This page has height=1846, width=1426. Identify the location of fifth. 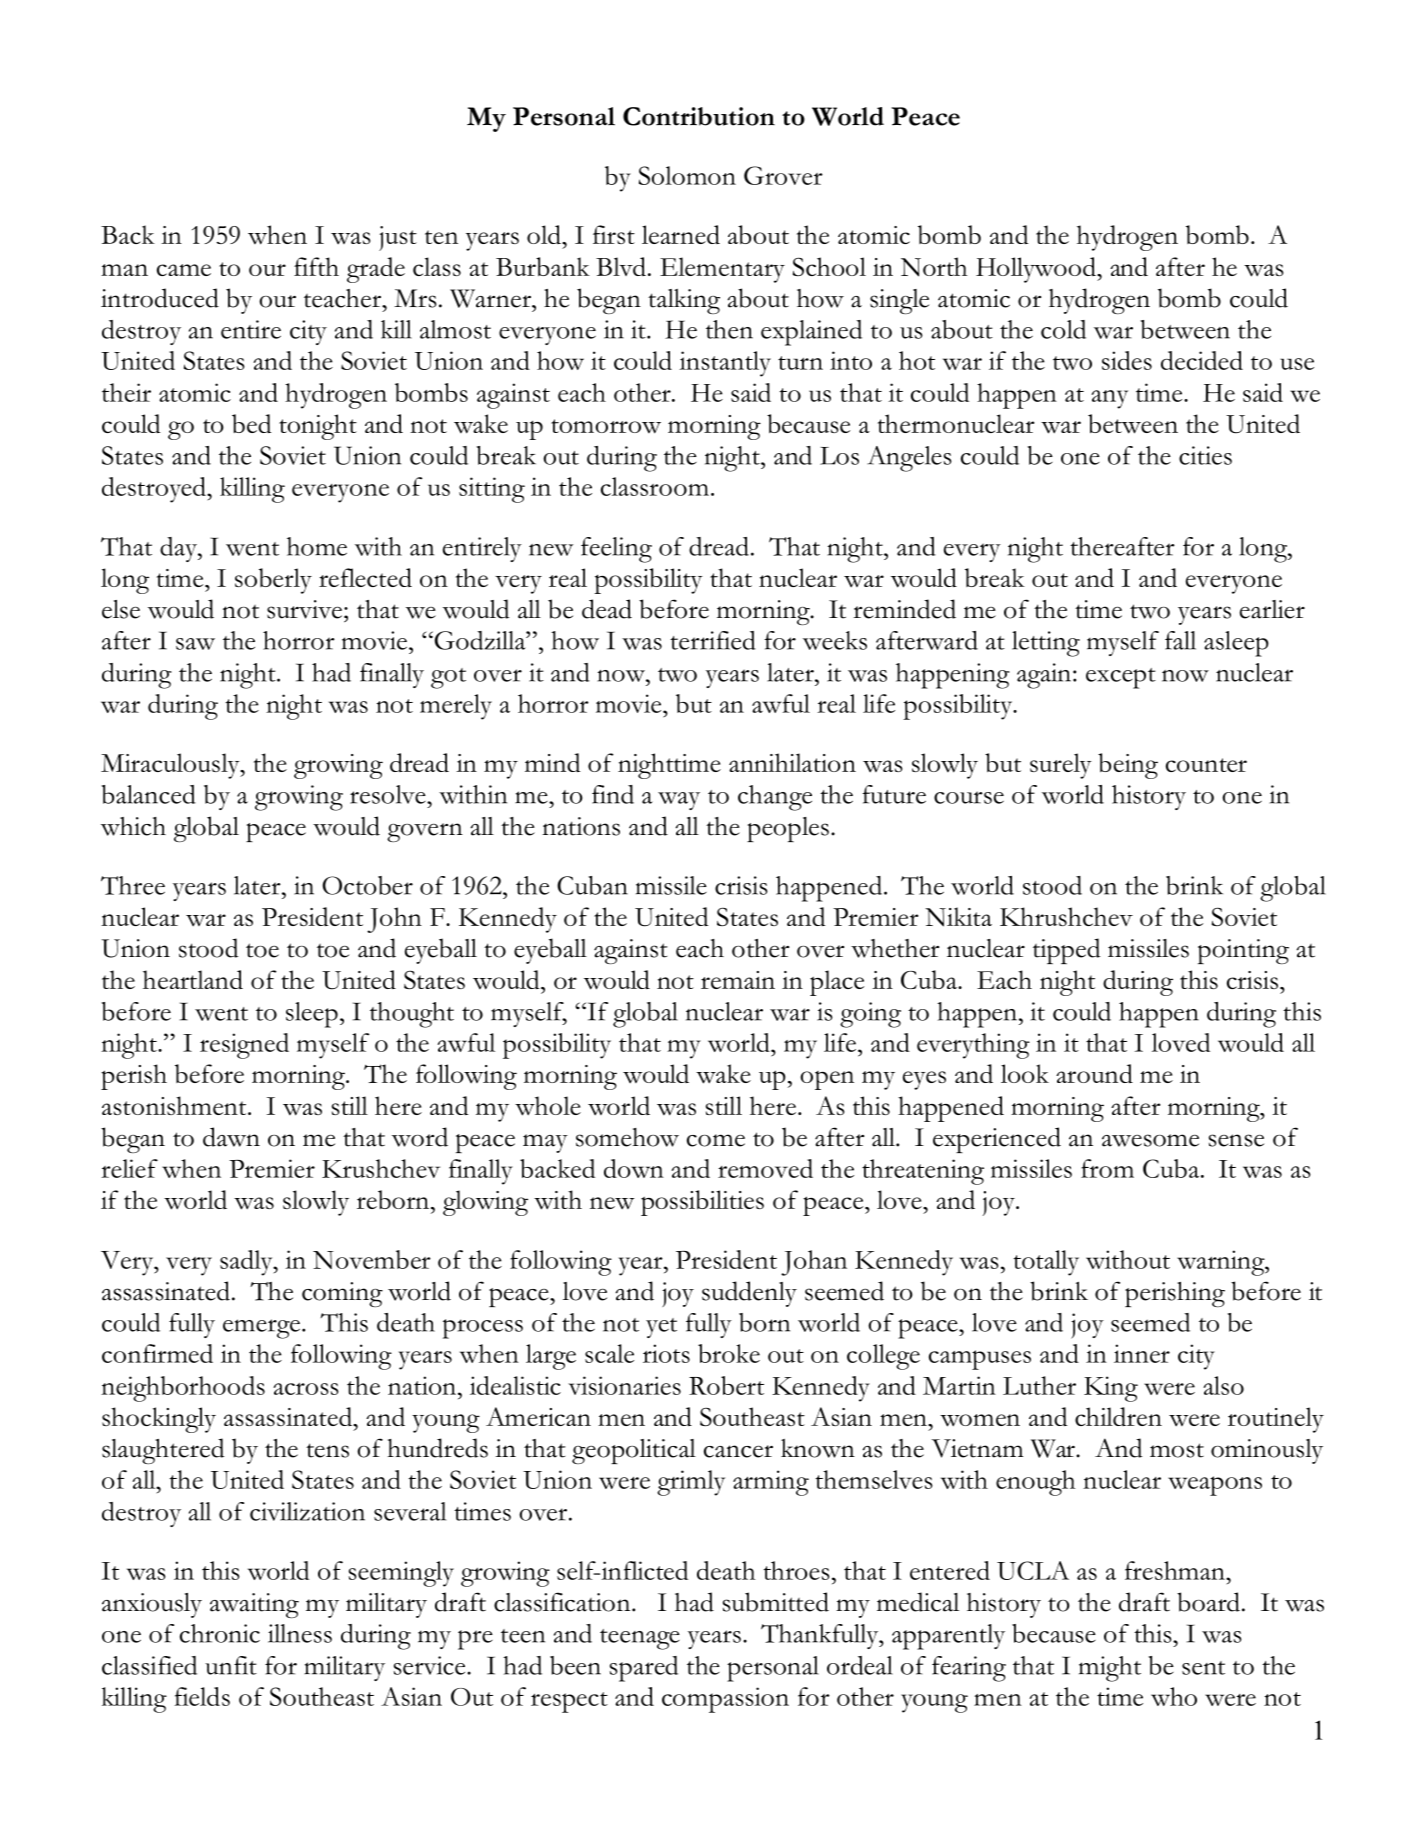
(316, 266).
